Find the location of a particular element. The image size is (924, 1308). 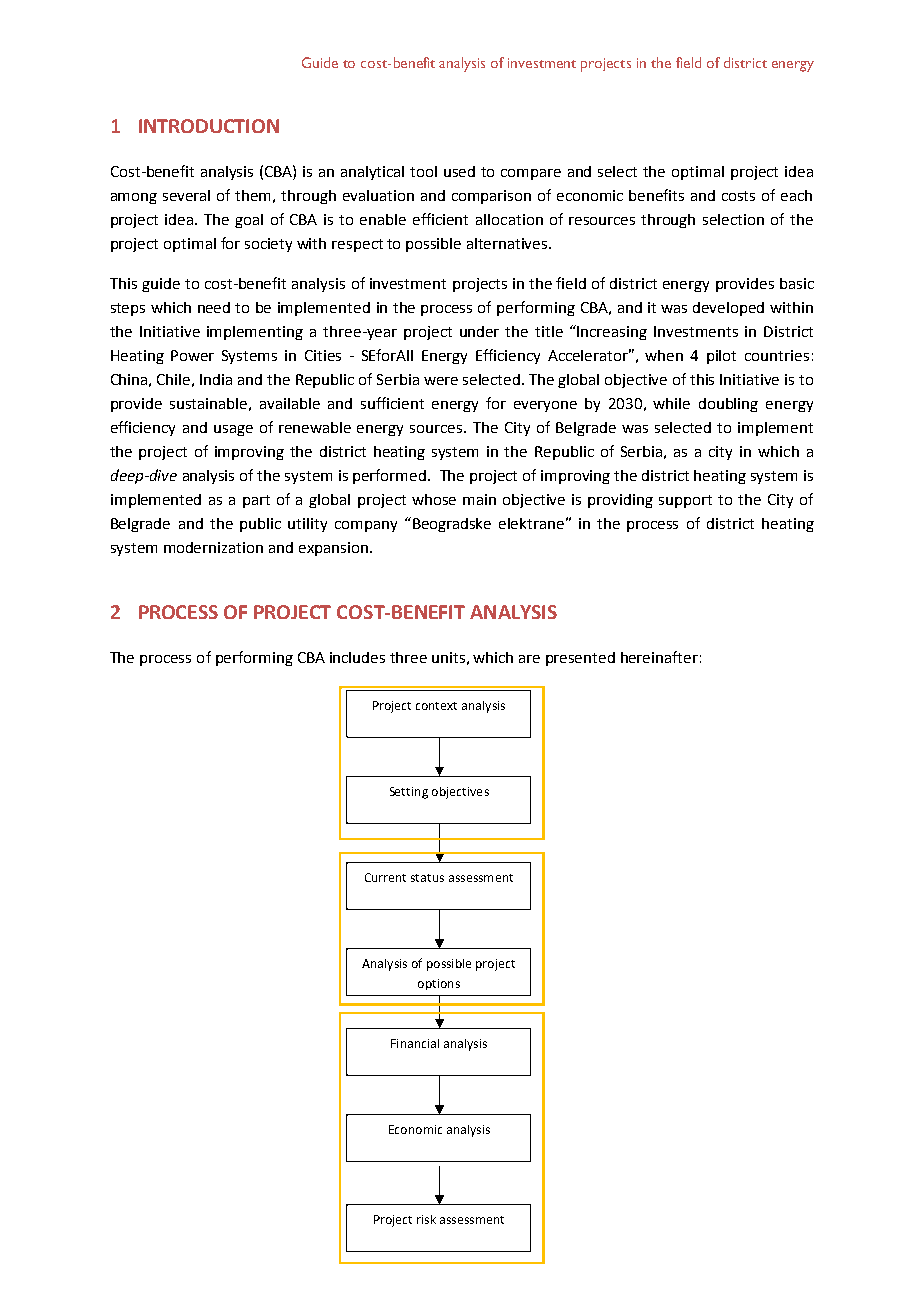

used is located at coordinates (459, 171).
